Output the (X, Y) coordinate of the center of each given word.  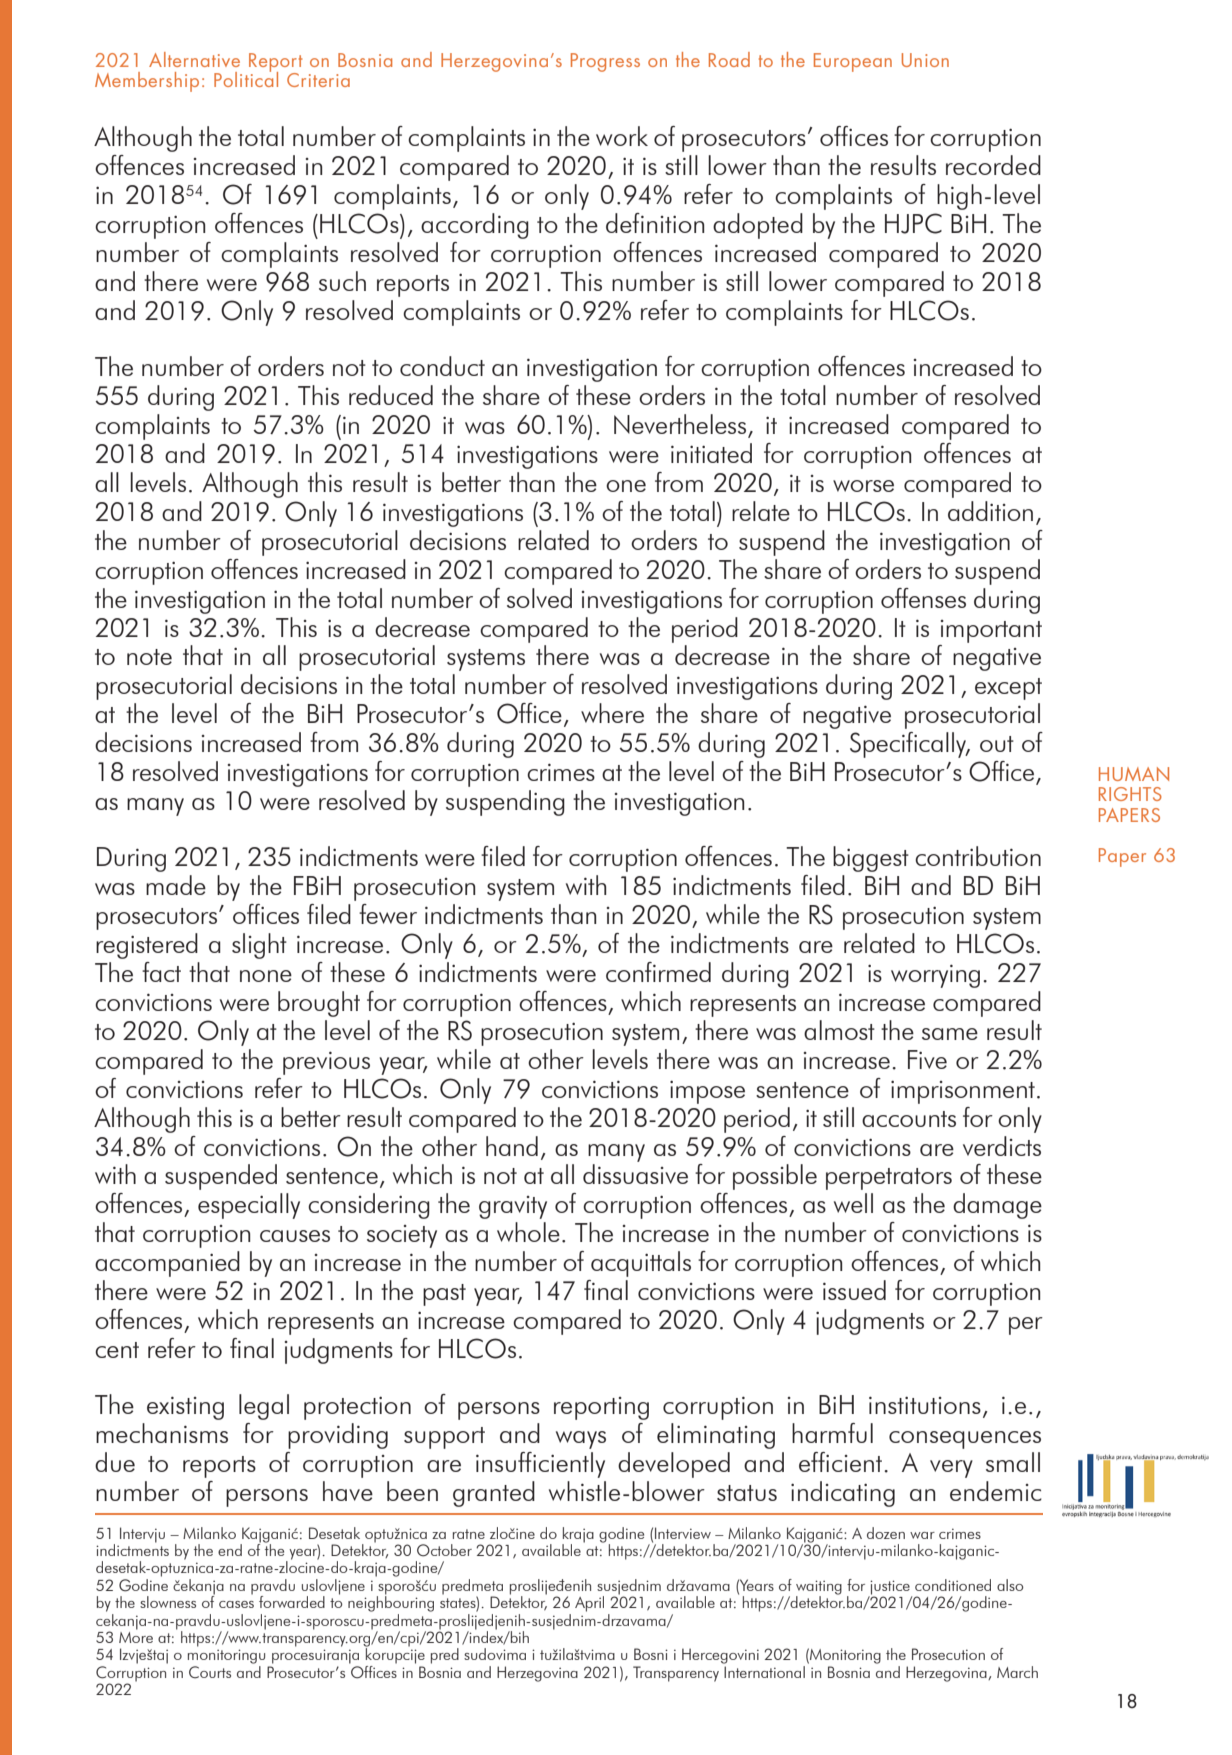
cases (236, 1604)
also (1010, 1585)
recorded (993, 165)
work (622, 136)
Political (246, 78)
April (589, 1604)
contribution (978, 856)
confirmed (658, 972)
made (176, 885)
